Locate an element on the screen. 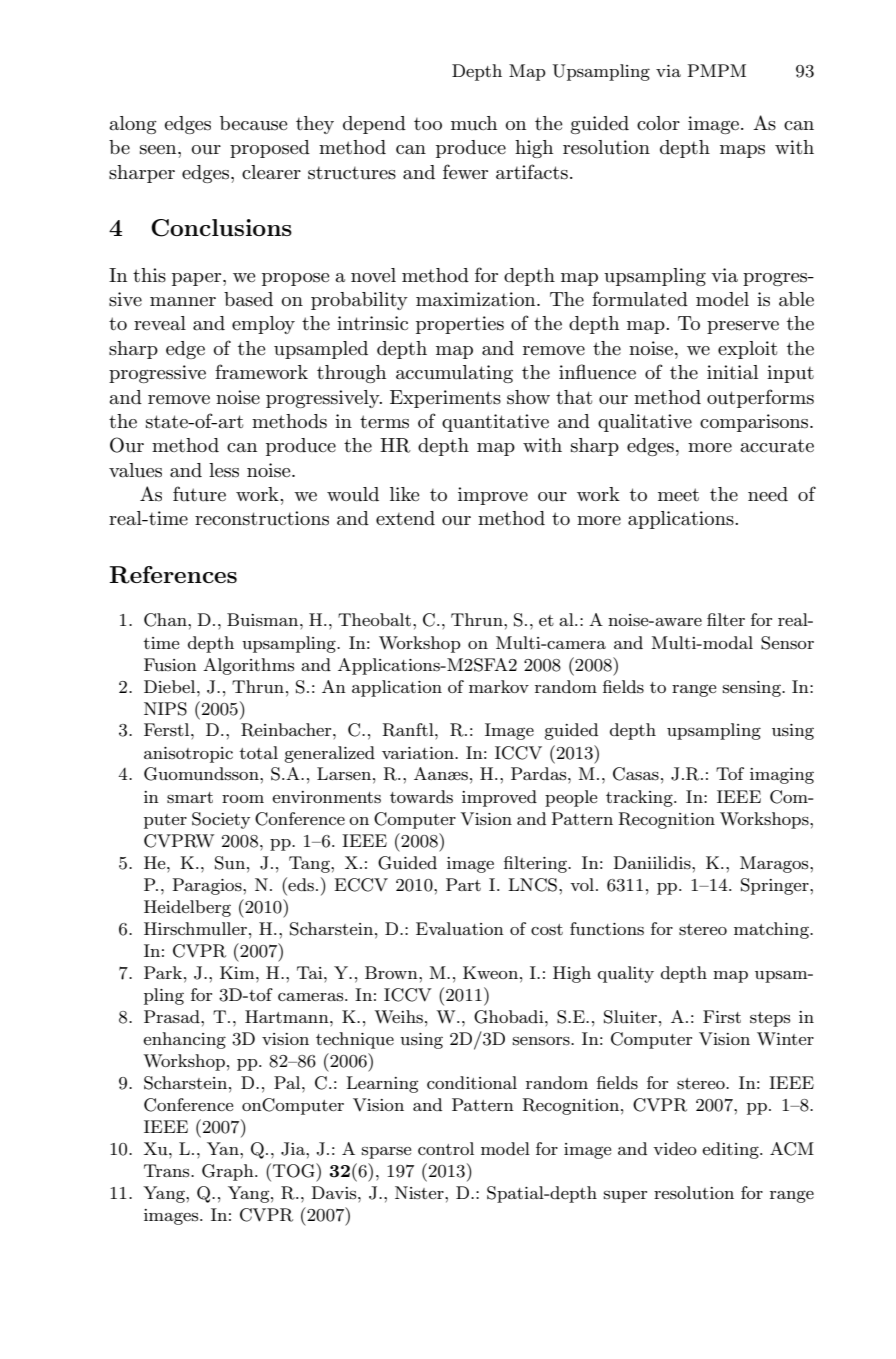  editing is located at coordinates (731, 1150).
